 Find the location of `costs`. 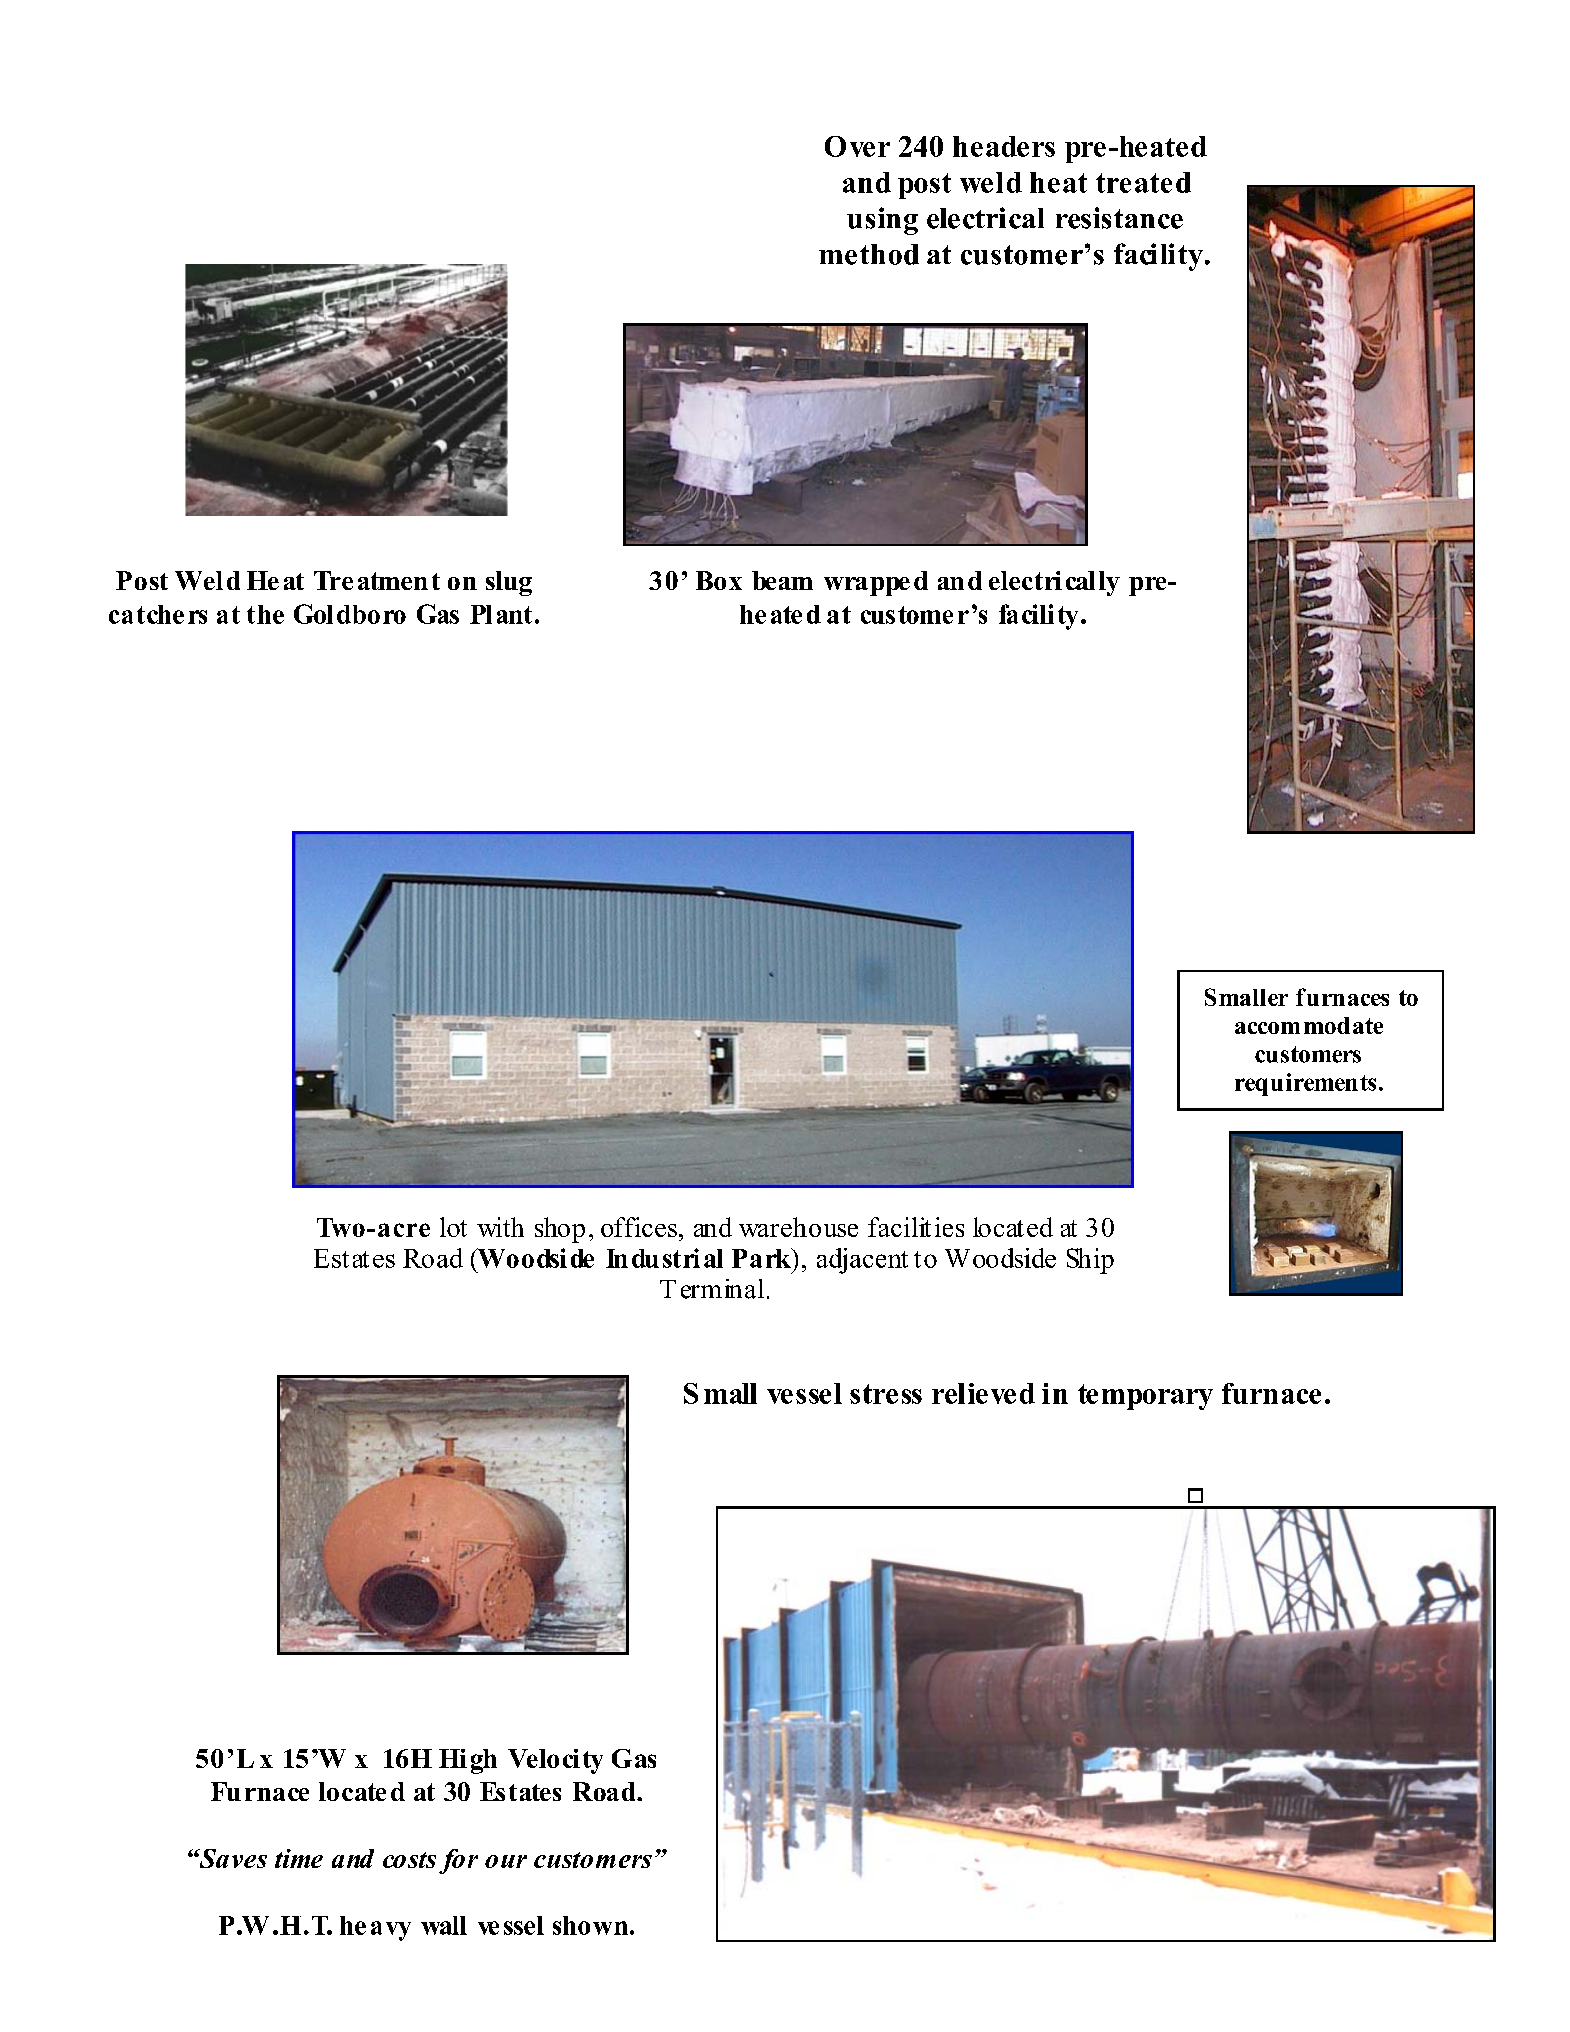

costs is located at coordinates (409, 1860).
